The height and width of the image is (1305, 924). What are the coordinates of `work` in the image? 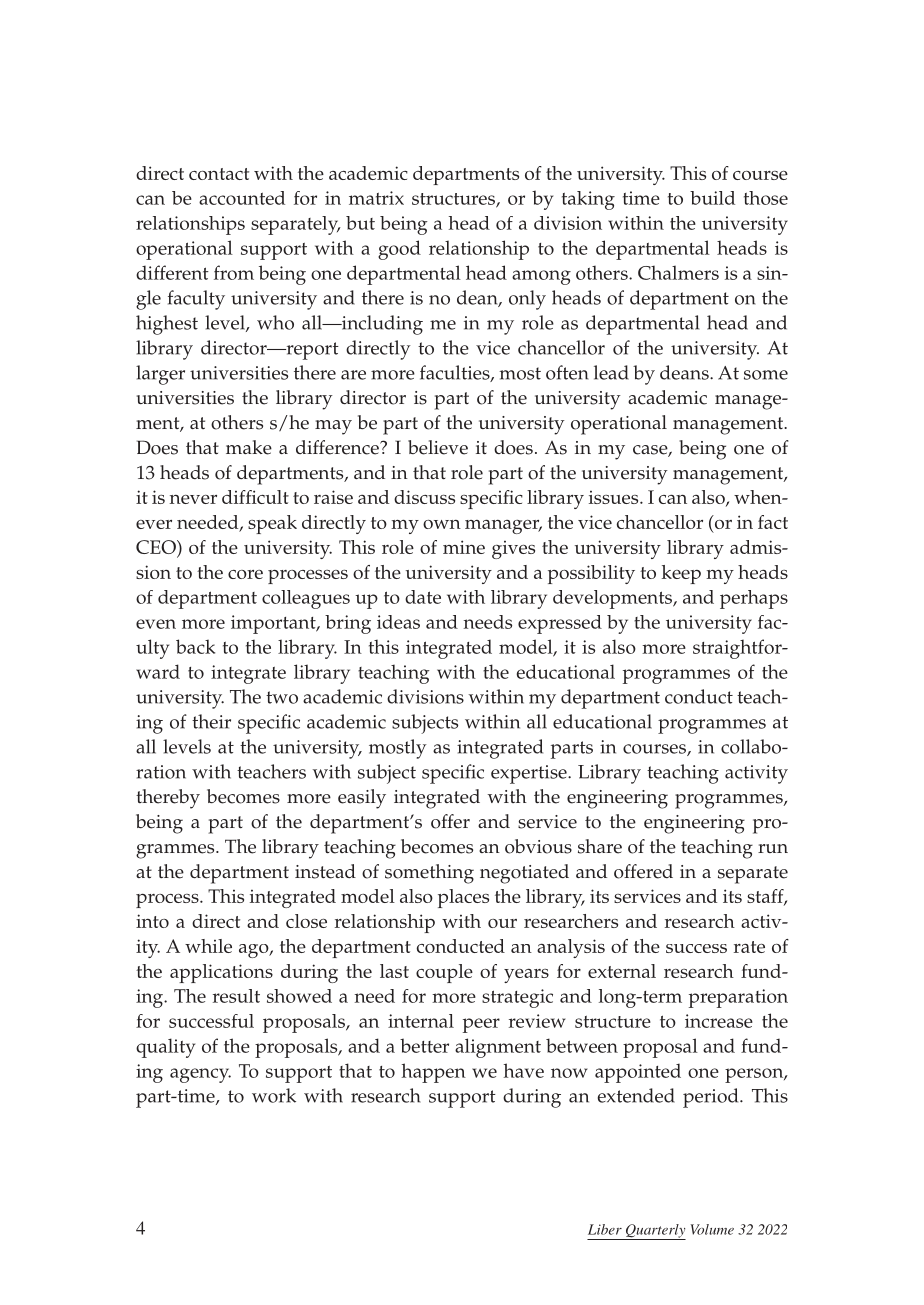 It's located at (274, 1095).
